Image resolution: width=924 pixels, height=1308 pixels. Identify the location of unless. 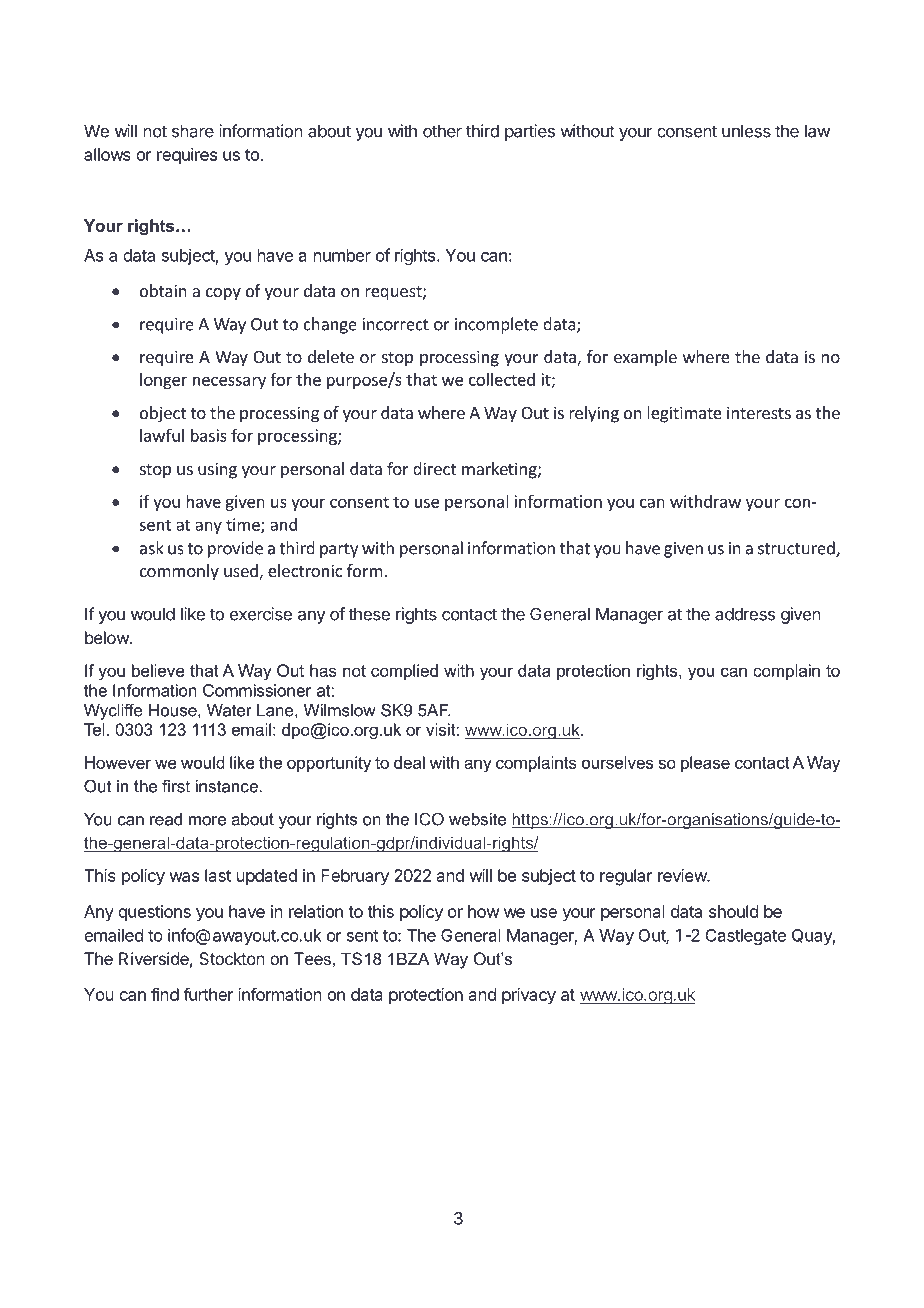
(746, 131).
